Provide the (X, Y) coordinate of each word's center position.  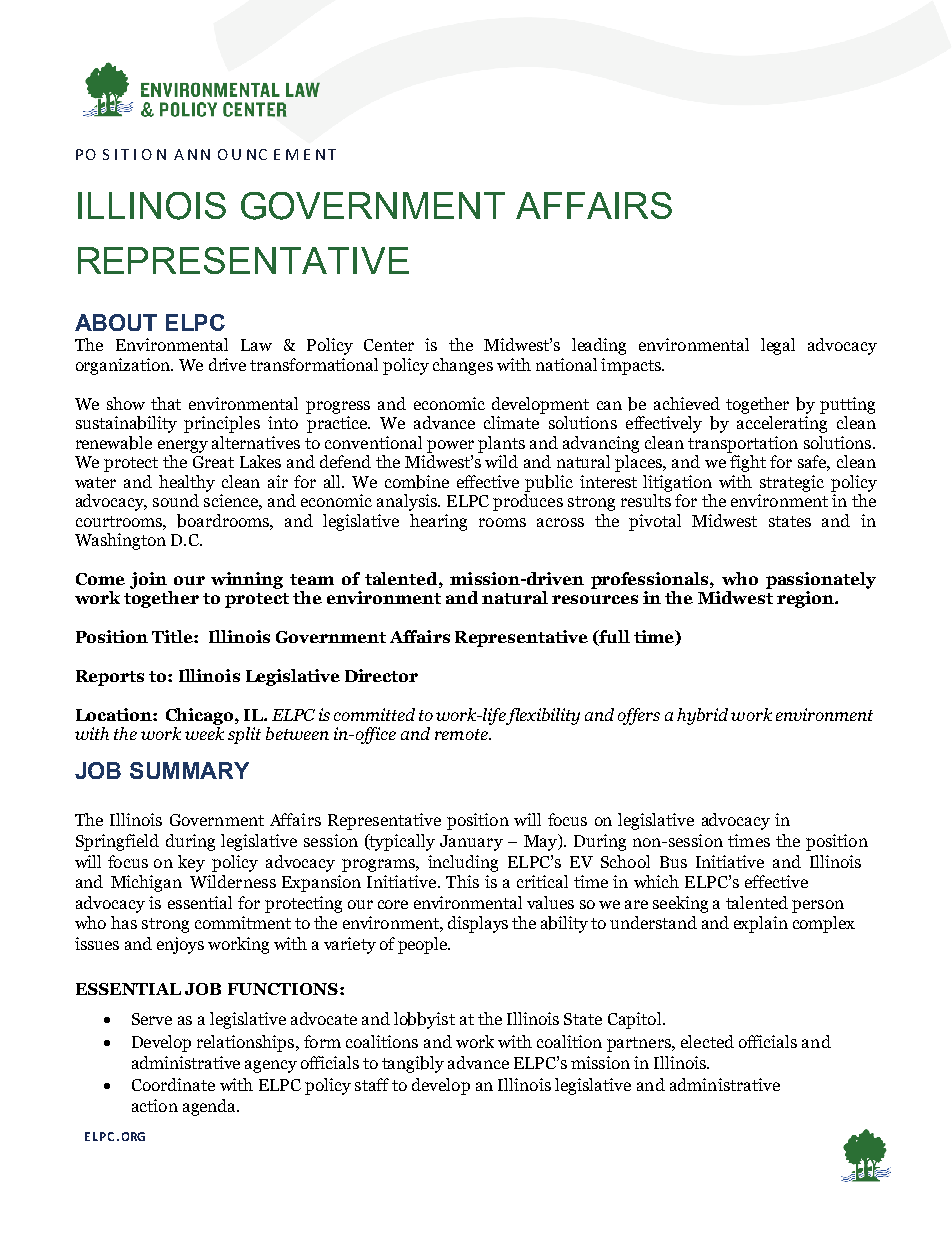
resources (595, 599)
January (471, 843)
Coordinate (173, 1084)
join (148, 580)
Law (256, 345)
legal (778, 346)
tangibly (413, 1064)
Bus (673, 862)
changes (463, 366)
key (191, 863)
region (806, 599)
